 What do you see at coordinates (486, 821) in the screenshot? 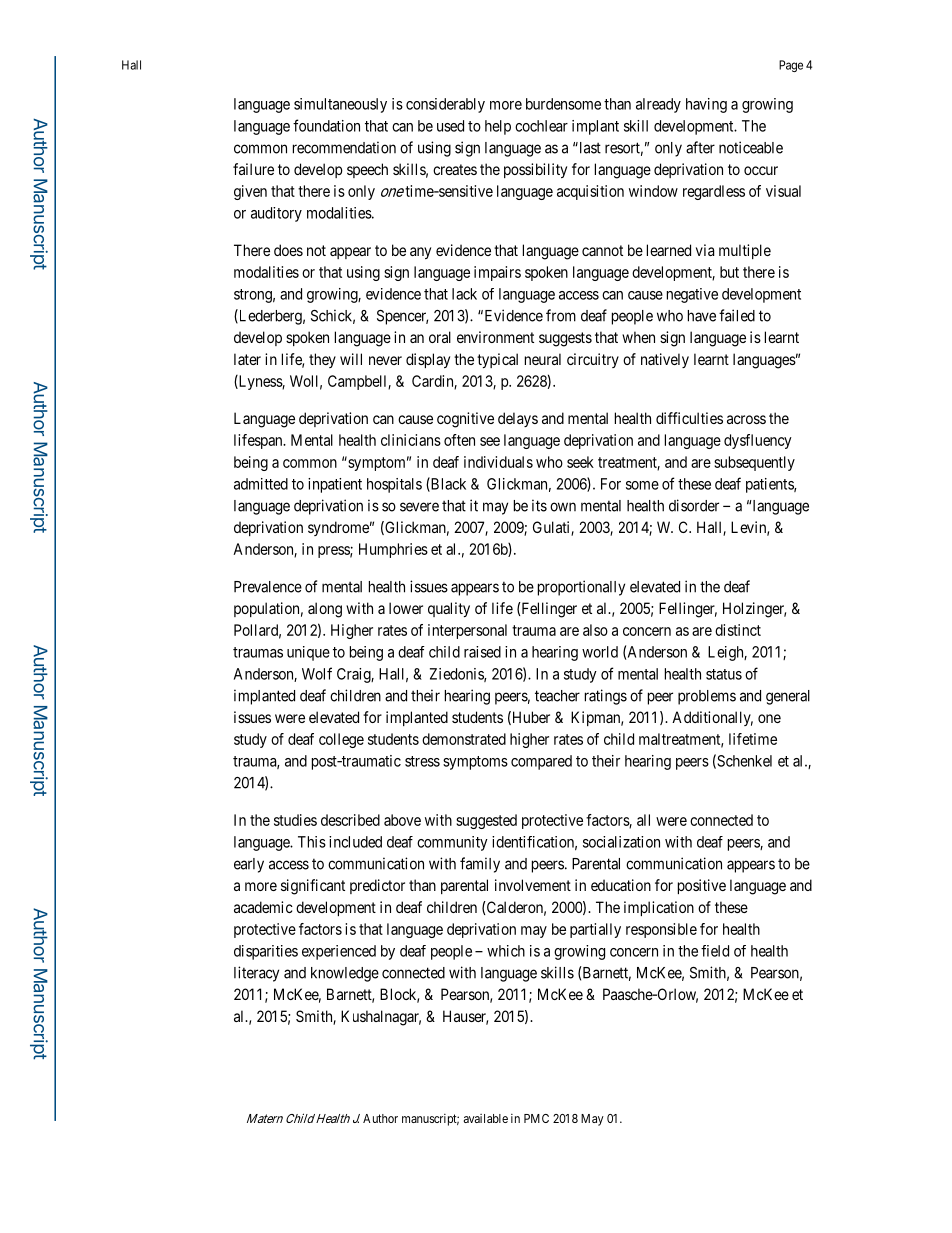
I see `suggested` at bounding box center [486, 821].
